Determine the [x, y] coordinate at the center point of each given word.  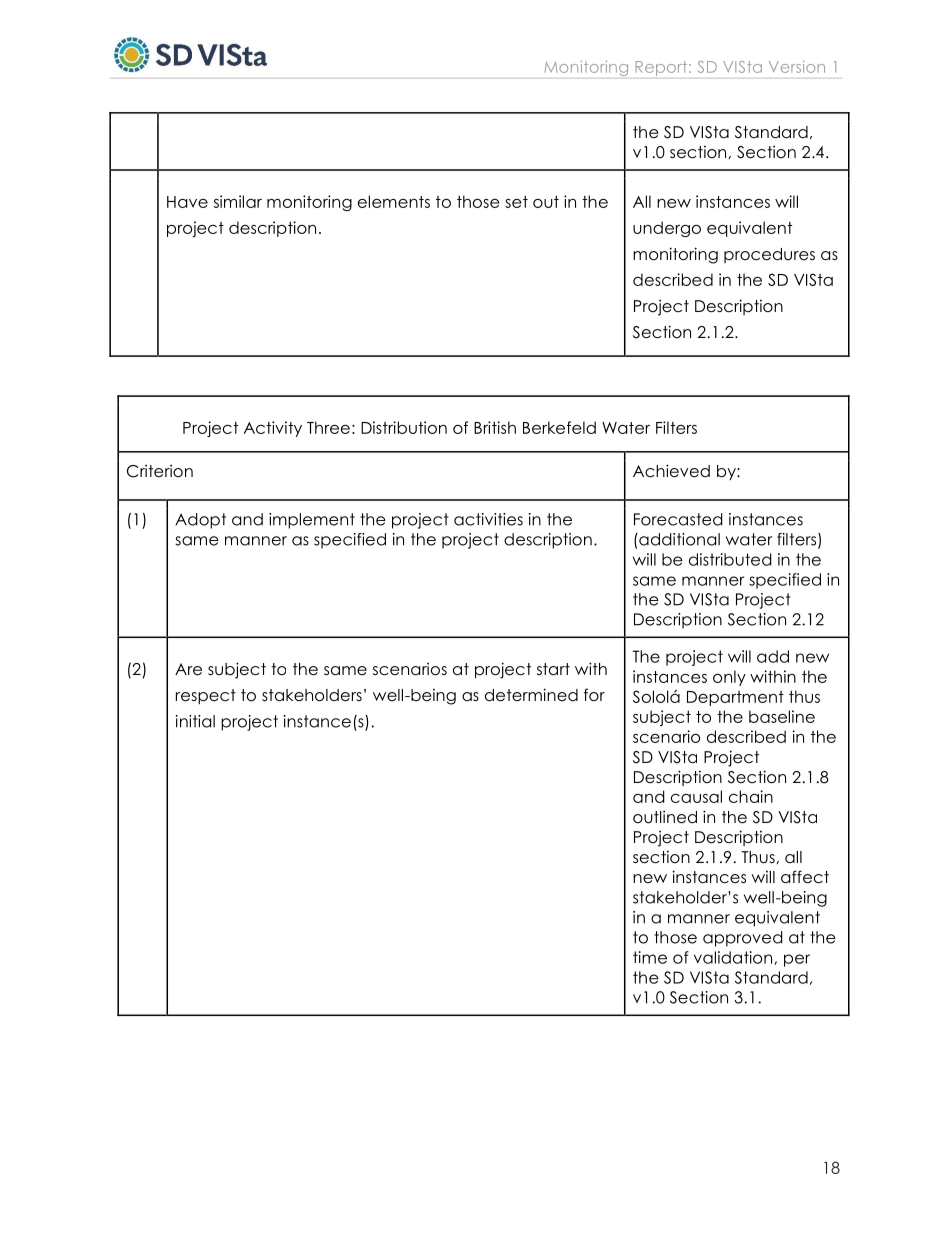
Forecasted [678, 519]
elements [394, 201]
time [650, 957]
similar [238, 201]
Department [735, 698]
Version [797, 67]
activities [488, 519]
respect [206, 696]
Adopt [200, 521]
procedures [769, 255]
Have [187, 202]
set [516, 202]
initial [195, 721]
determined [531, 695]
